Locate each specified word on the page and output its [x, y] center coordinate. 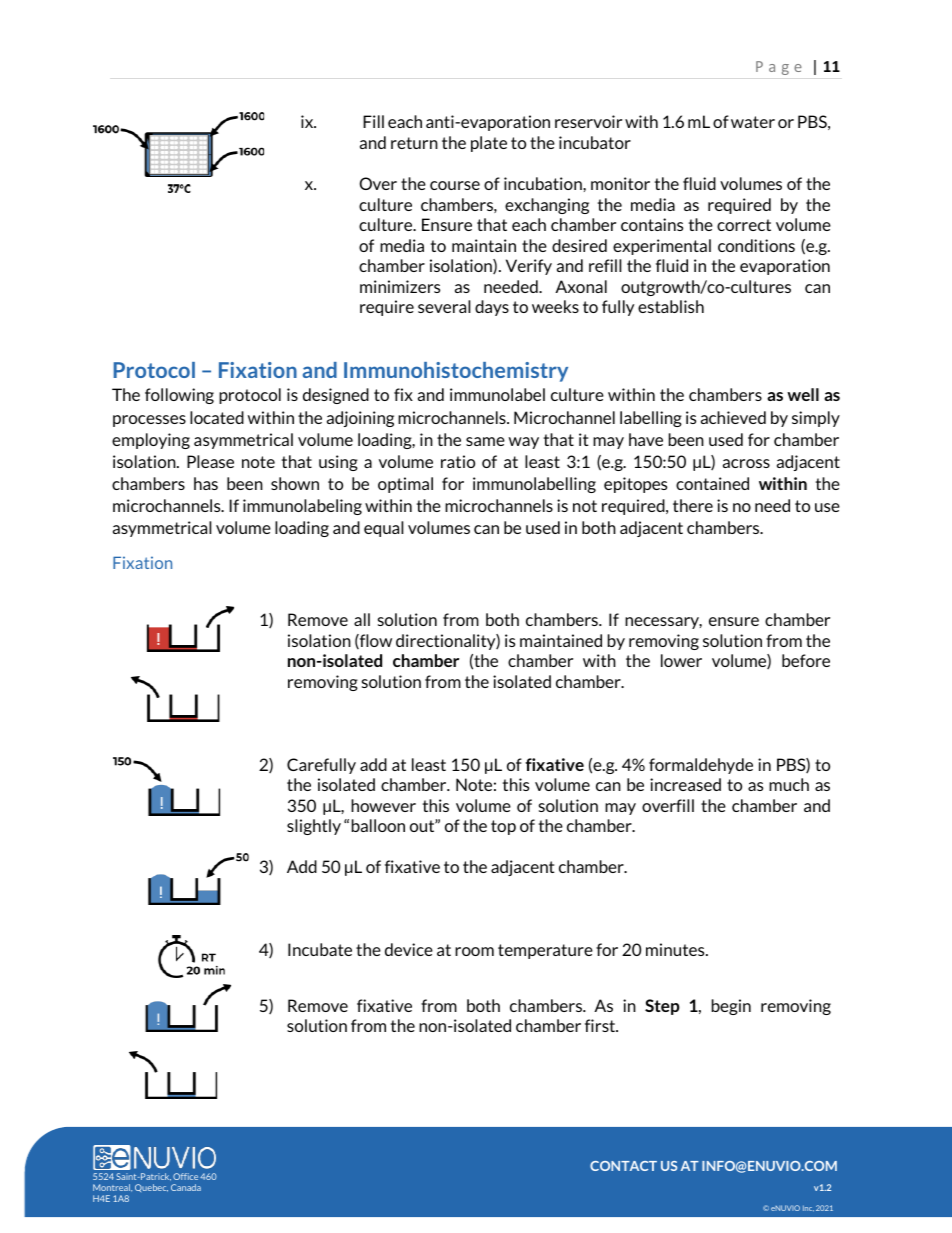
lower [681, 660]
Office [185, 1176]
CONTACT [623, 1166]
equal [384, 529]
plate [489, 144]
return [414, 143]
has [206, 483]
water [753, 122]
